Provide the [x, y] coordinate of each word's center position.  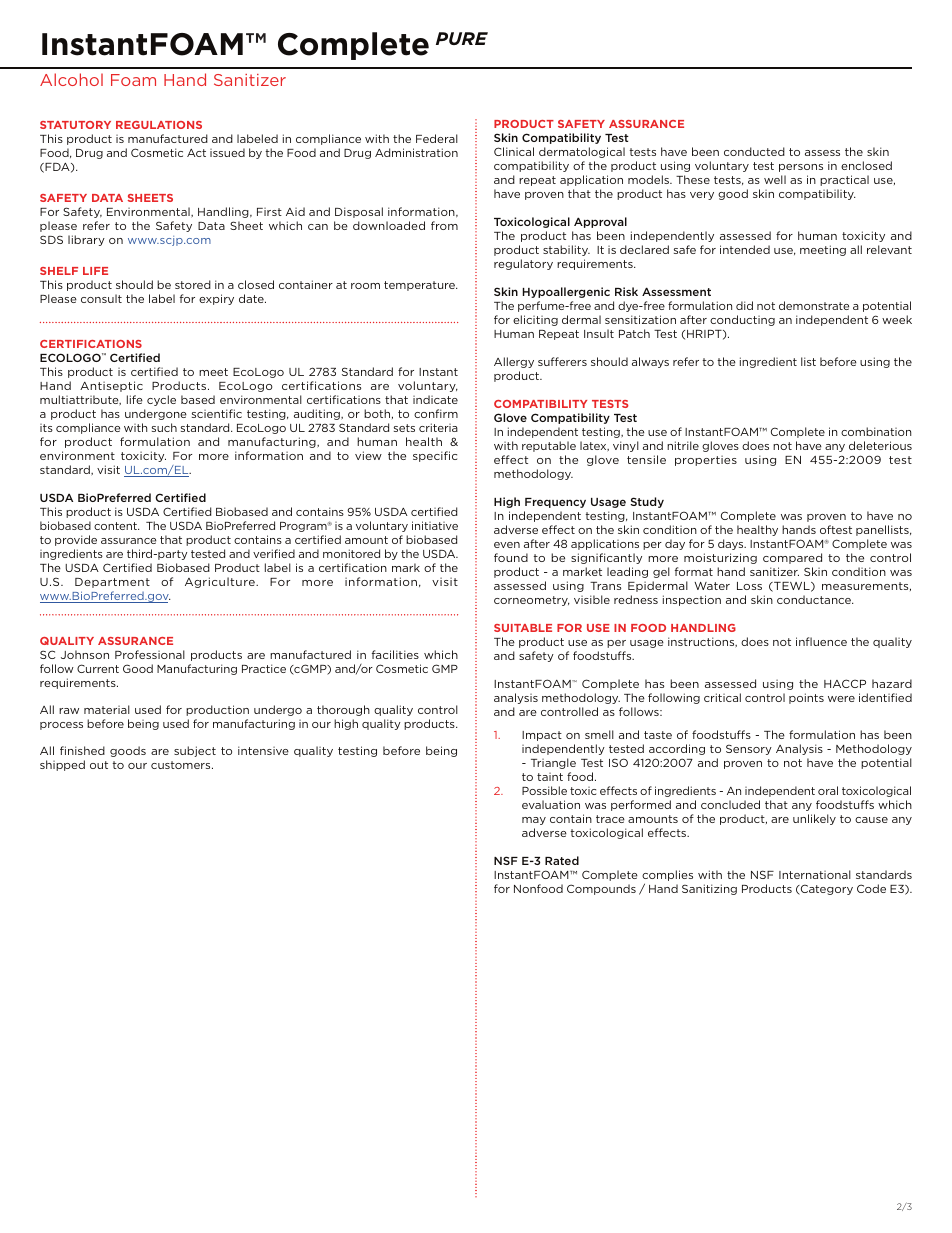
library [86, 240]
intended [745, 249]
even [507, 545]
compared [792, 558]
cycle [161, 400]
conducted [754, 151]
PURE [462, 38]
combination [876, 431]
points [806, 698]
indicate [435, 399]
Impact [542, 736]
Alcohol [71, 79]
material [107, 709]
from [444, 225]
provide [76, 540]
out [99, 765]
